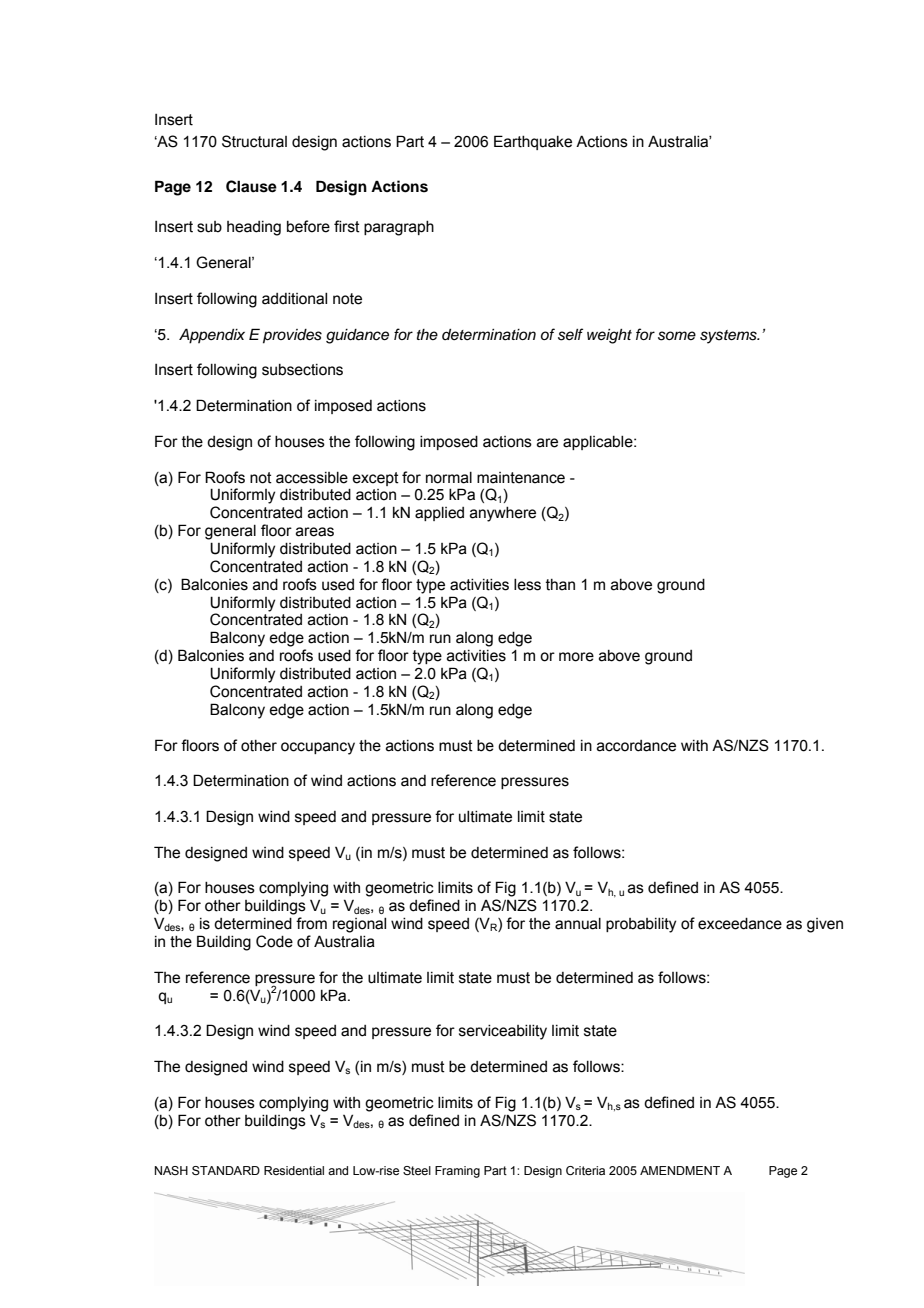 The height and width of the image is (1308, 924). Describe the element at coordinates (251, 186) in the image. I see `Clause` at that location.
